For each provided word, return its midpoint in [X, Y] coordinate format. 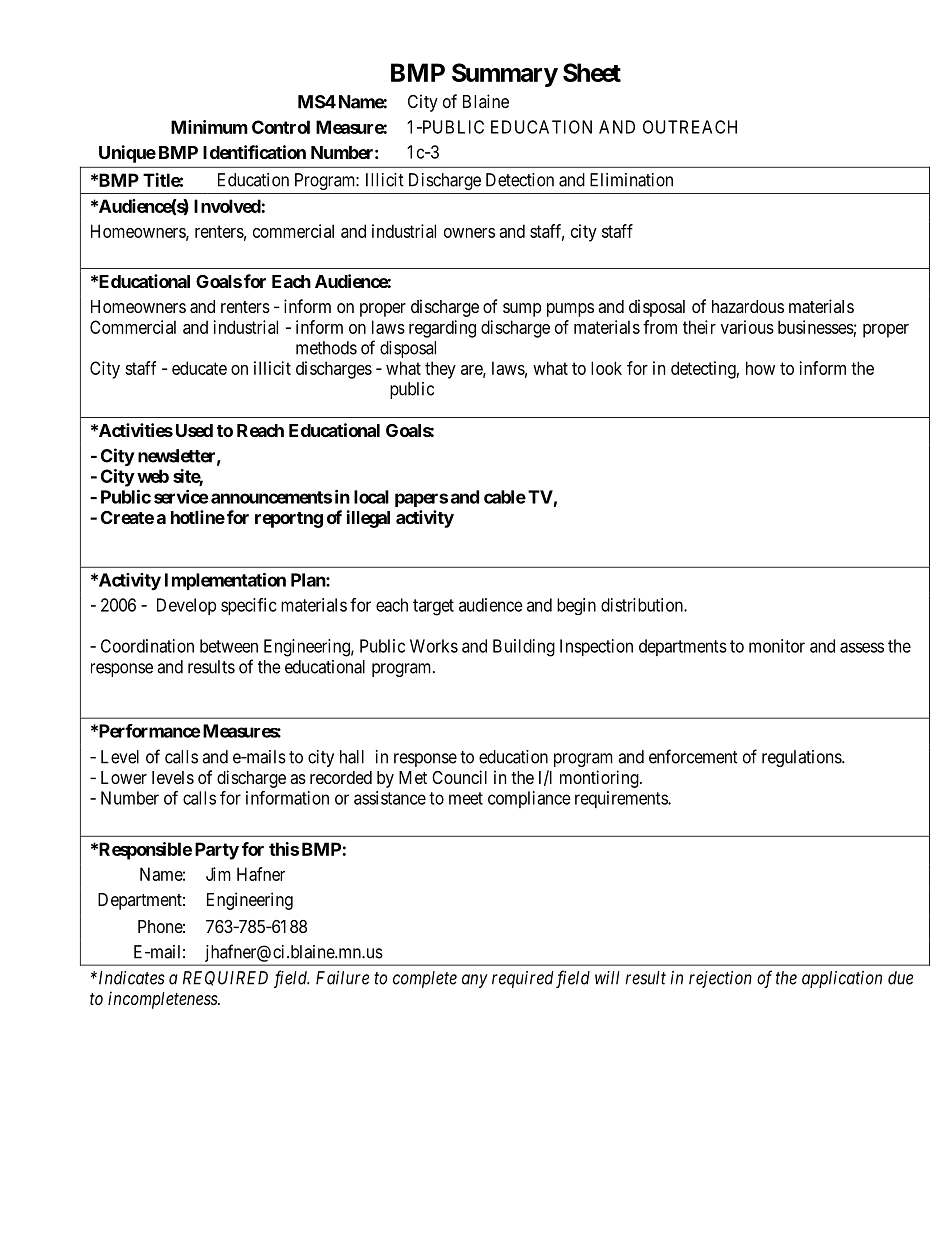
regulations [802, 758]
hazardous [748, 307]
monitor [777, 646]
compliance [529, 799]
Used [192, 430]
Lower [124, 777]
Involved [227, 206]
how [760, 368]
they [440, 370]
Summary [505, 75]
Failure [342, 978]
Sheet [592, 72]
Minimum [209, 127]
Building [524, 648]
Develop [186, 606]
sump [522, 310]
